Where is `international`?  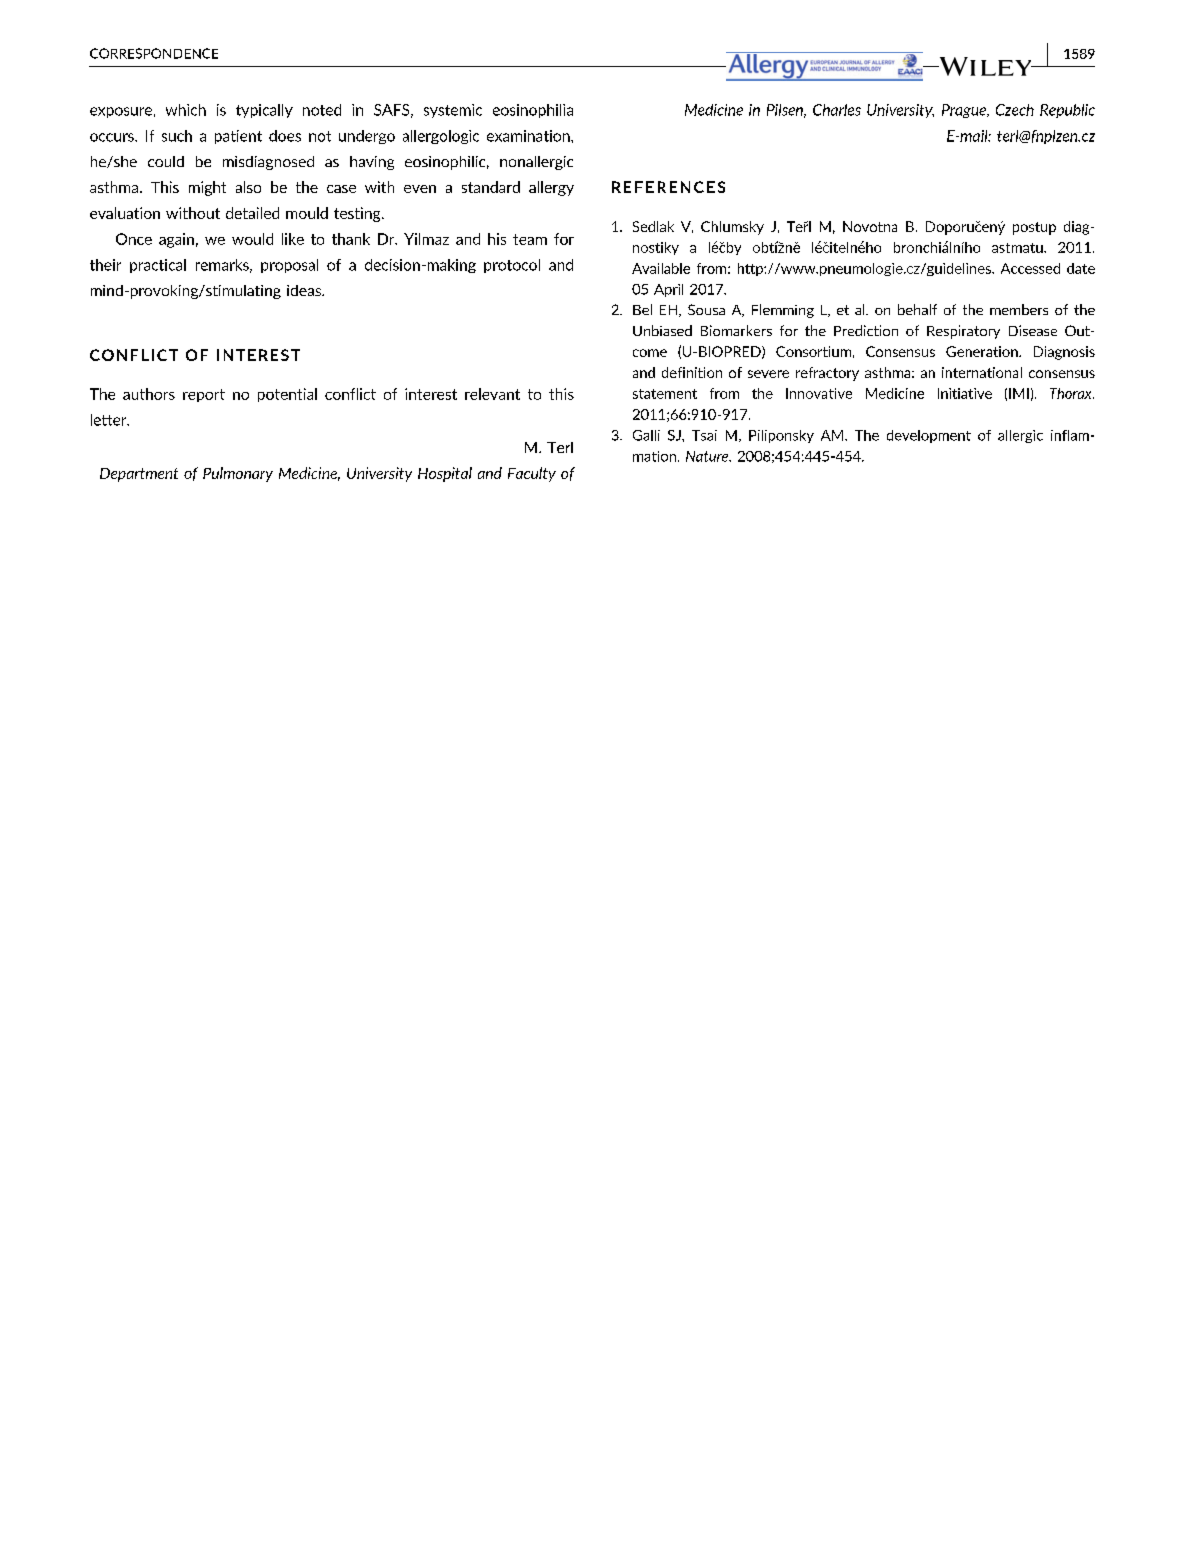 international is located at coordinates (982, 372).
